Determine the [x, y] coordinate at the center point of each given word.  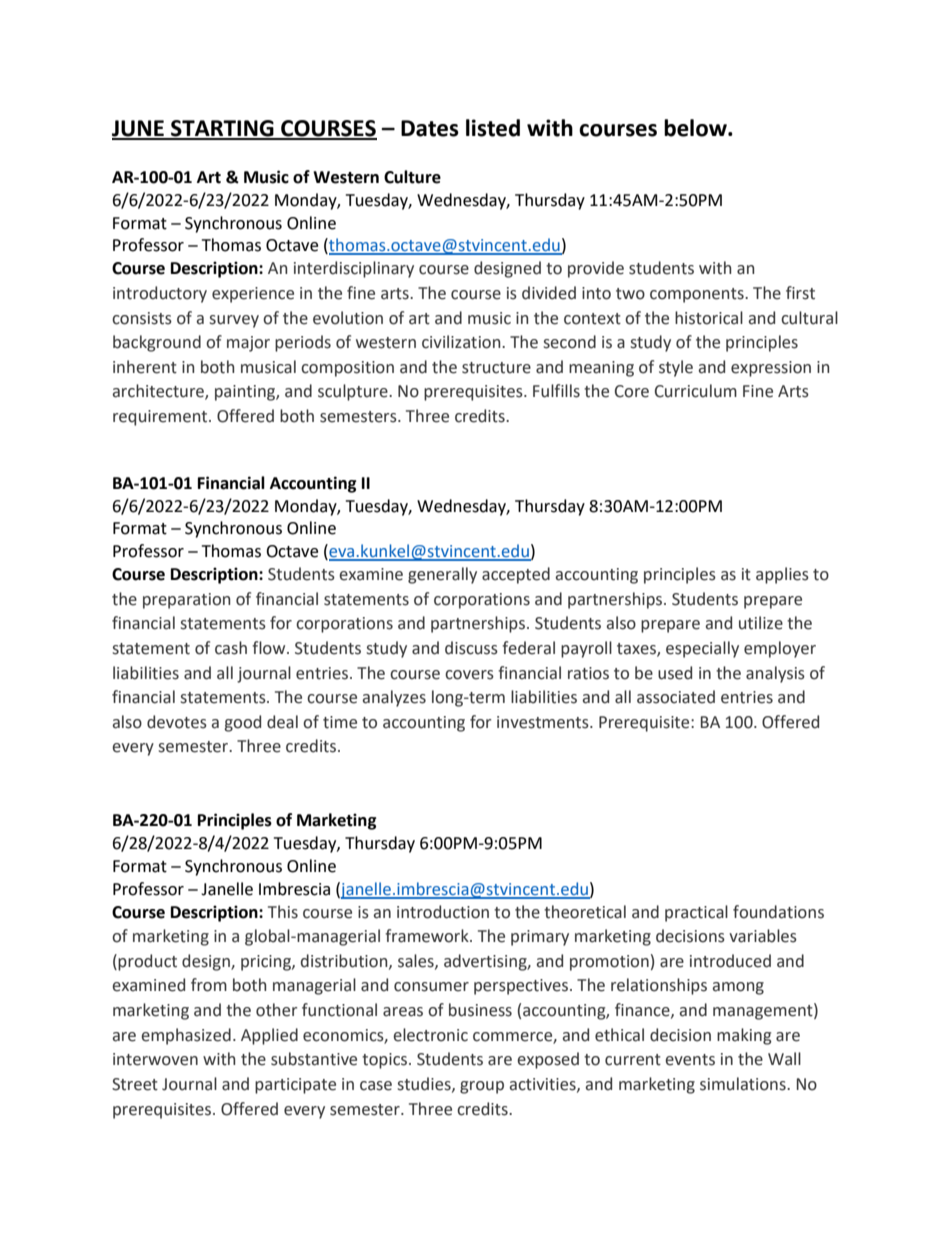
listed [493, 128]
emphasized [186, 1036]
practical [696, 913]
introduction [443, 912]
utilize [761, 623]
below [696, 128]
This [283, 912]
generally [442, 575]
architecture [159, 392]
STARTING [222, 129]
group [482, 1087]
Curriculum [696, 391]
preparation [186, 601]
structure [496, 368]
